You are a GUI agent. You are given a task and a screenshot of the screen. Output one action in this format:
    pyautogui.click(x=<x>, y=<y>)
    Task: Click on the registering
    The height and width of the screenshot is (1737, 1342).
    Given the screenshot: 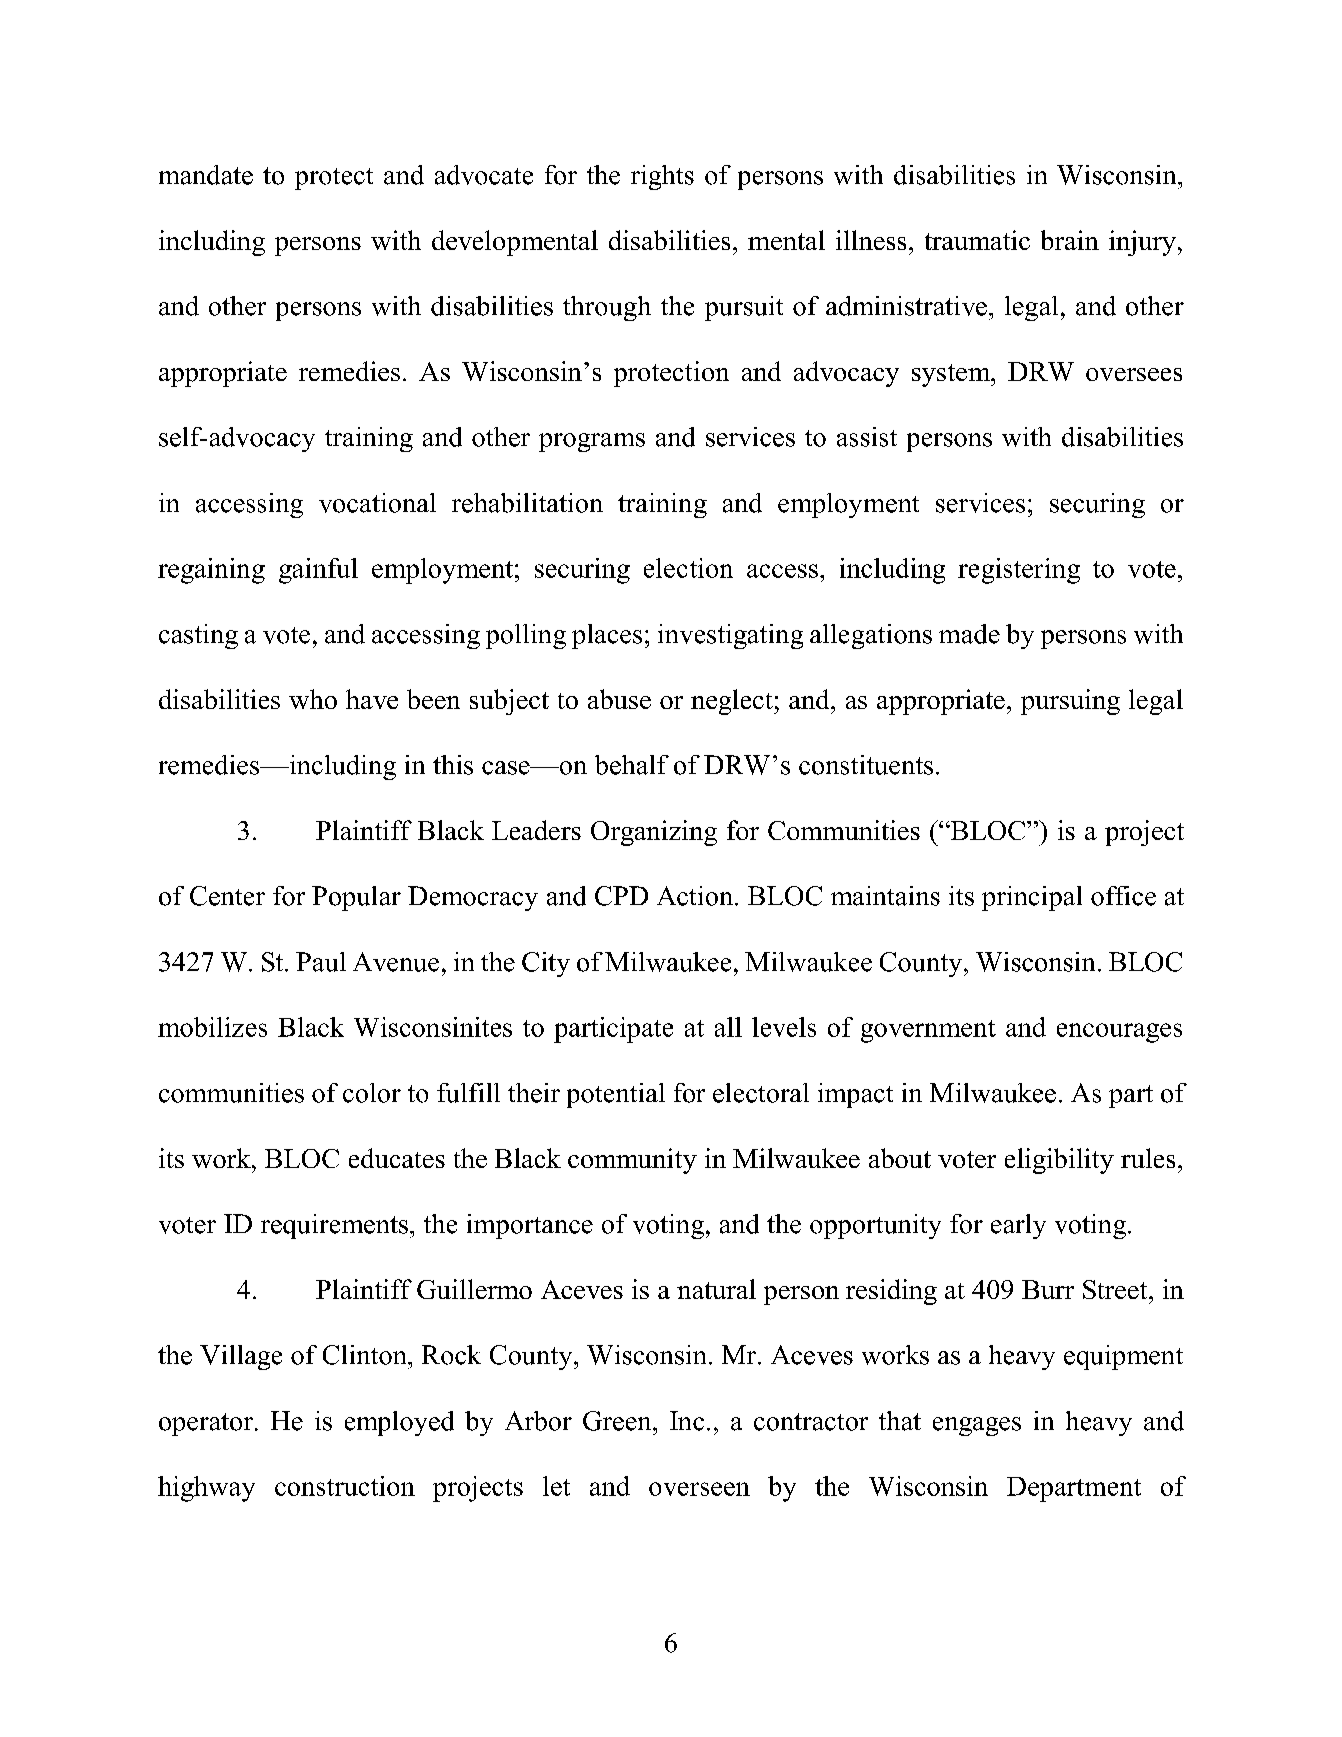 What is the action you would take?
    pyautogui.click(x=1019, y=571)
